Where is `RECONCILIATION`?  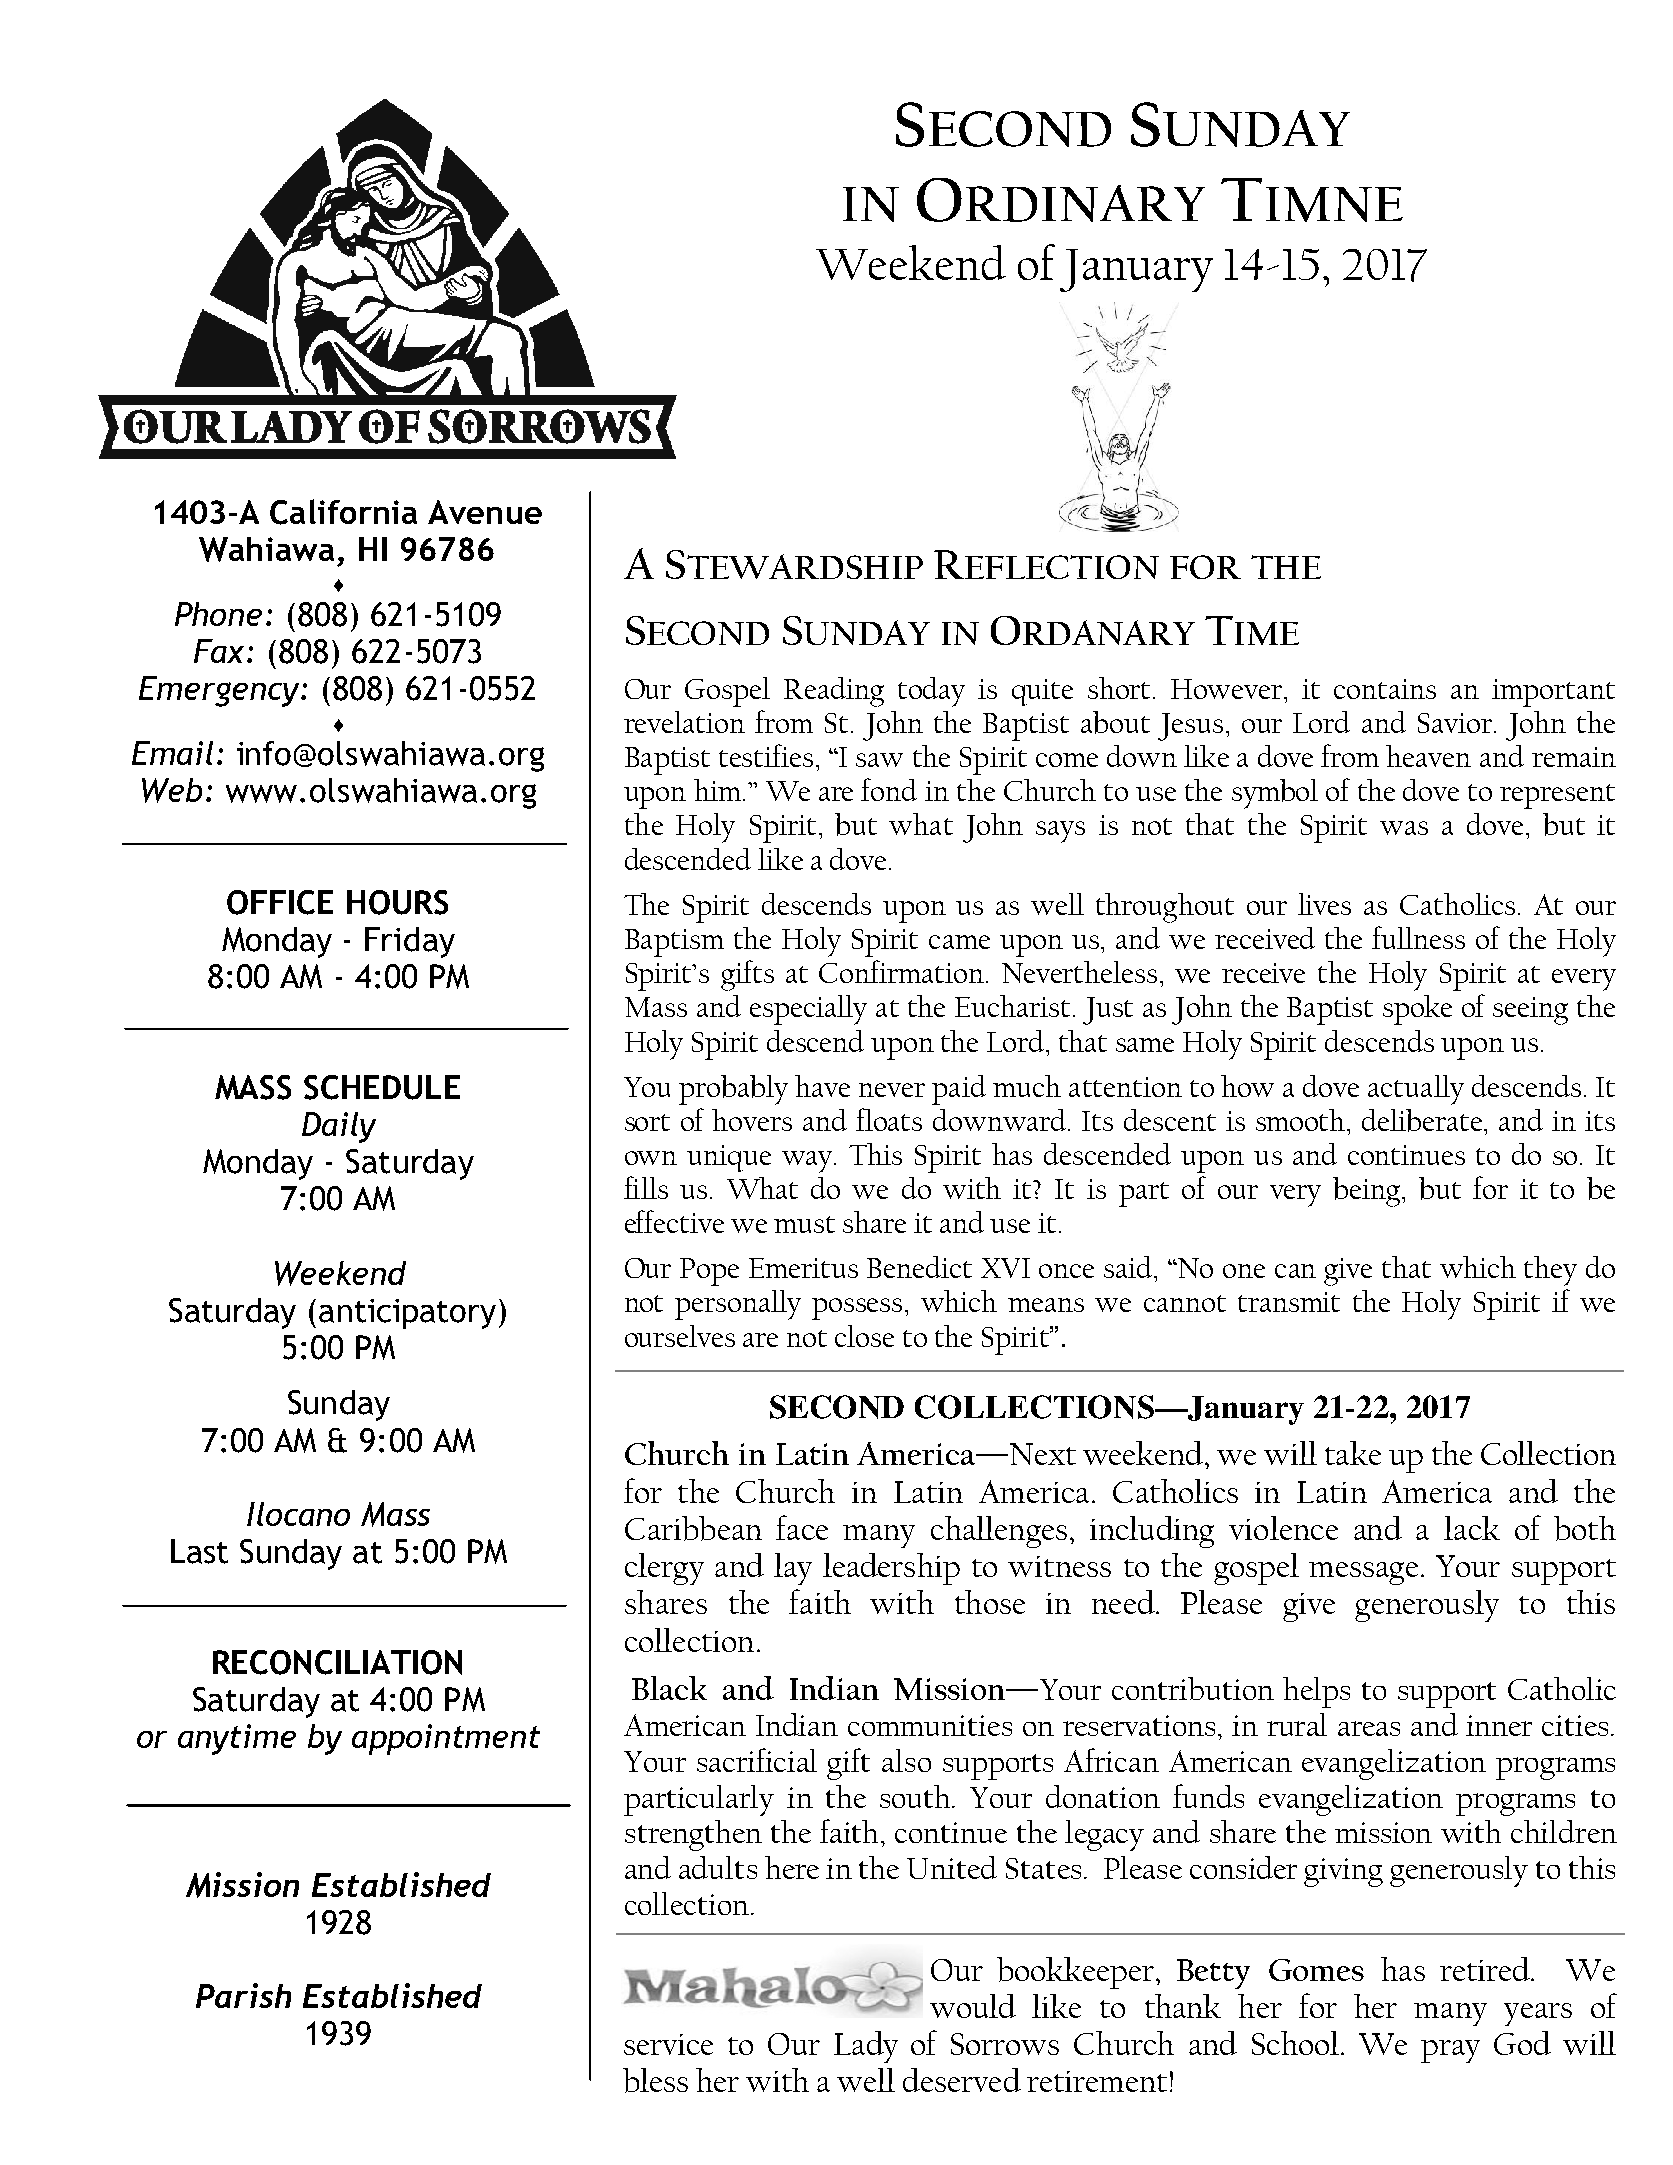
RECONCILIATION is located at coordinates (337, 1662).
